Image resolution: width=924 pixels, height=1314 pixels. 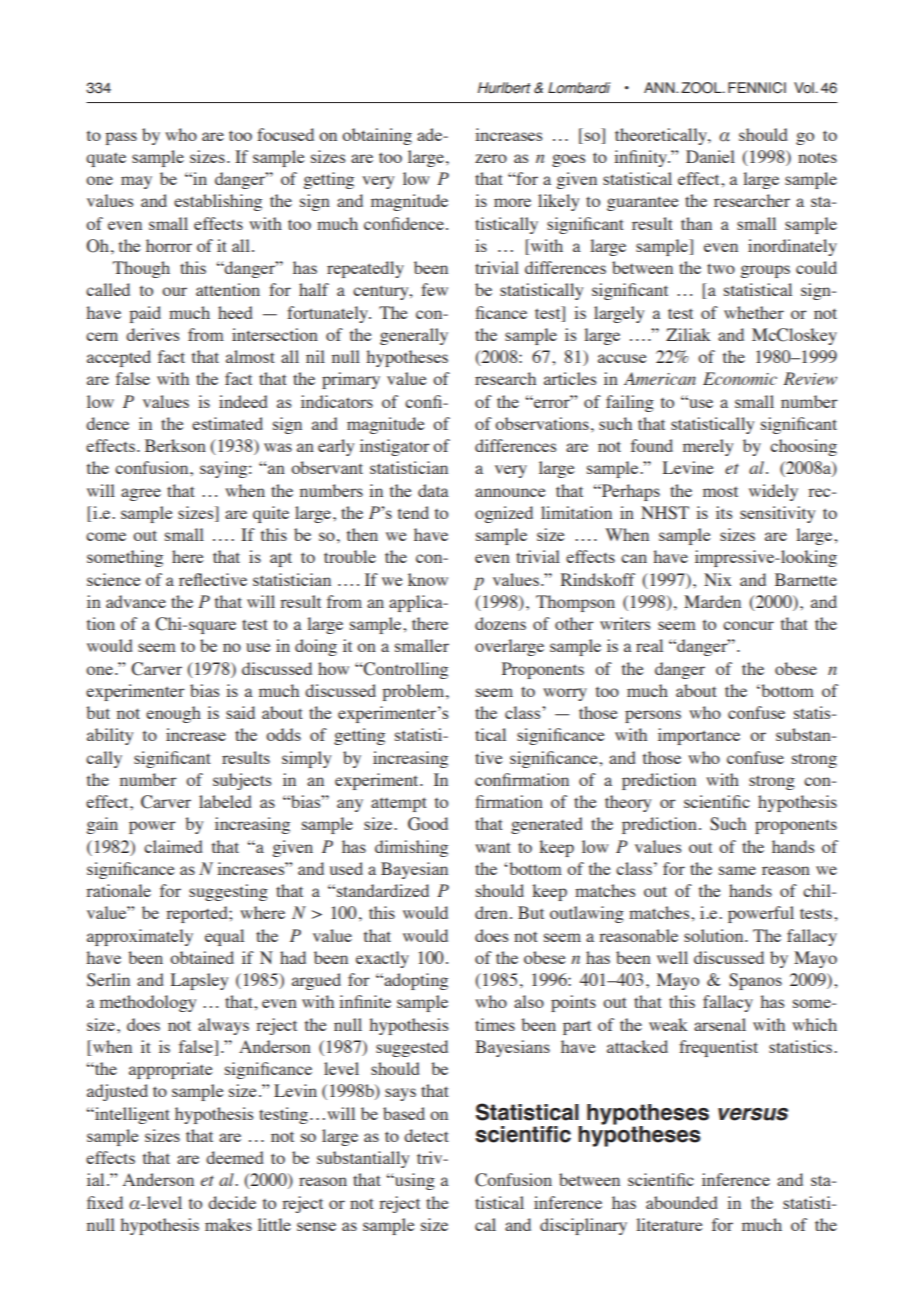 What do you see at coordinates (414, 336) in the page?
I see `generally` at bounding box center [414, 336].
